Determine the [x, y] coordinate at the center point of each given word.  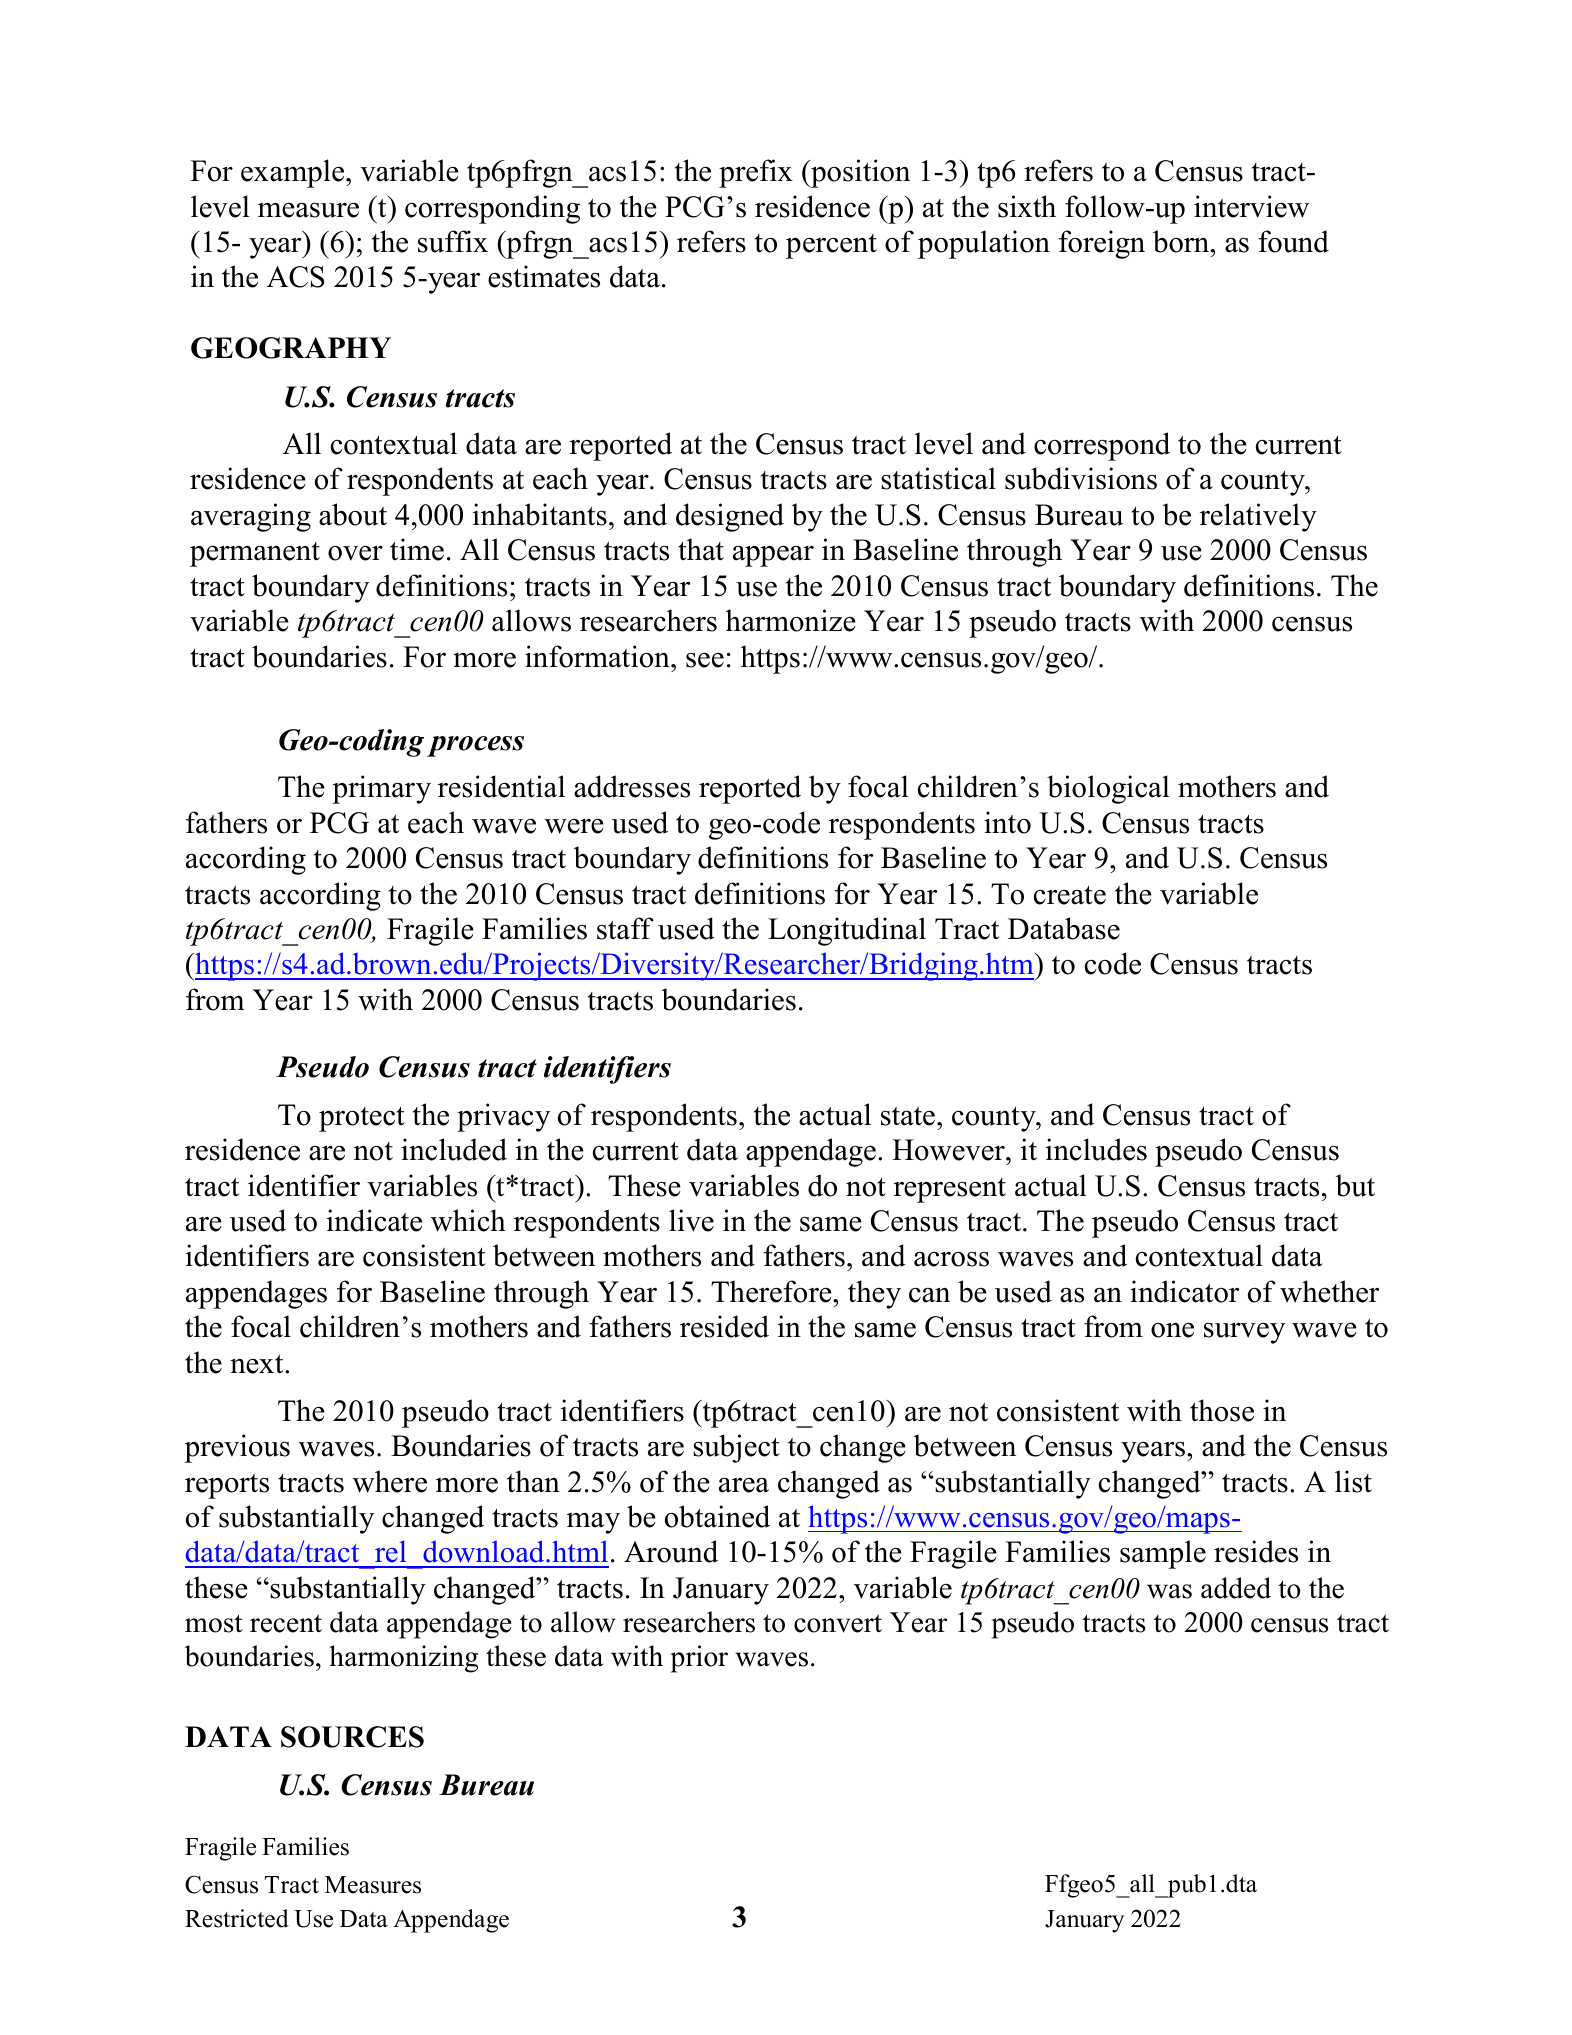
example [294, 173]
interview [1251, 206]
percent [831, 246]
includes [1096, 1149]
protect [362, 1119]
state [909, 1116]
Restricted [237, 1918]
